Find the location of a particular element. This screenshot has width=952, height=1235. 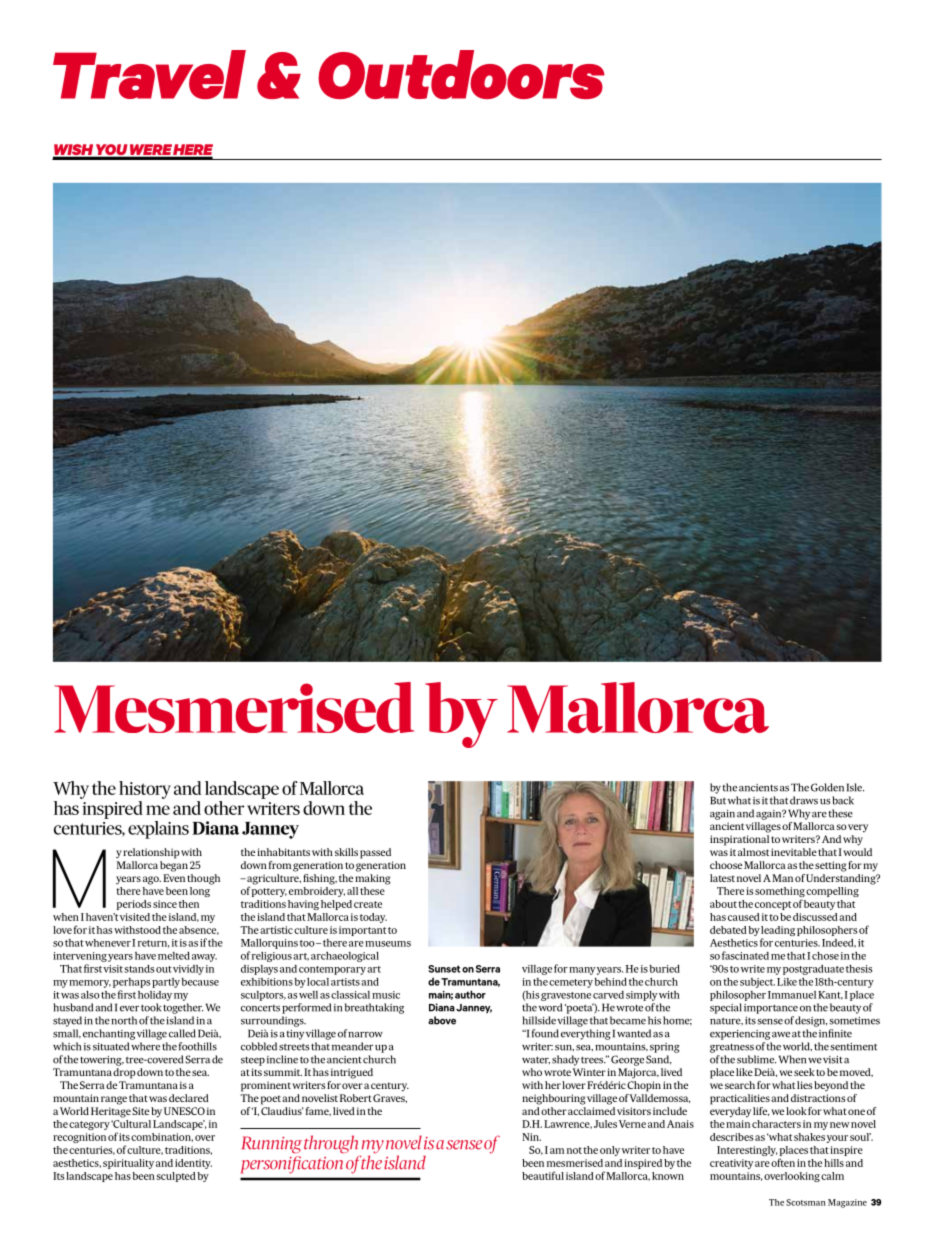

Travel is located at coordinates (149, 74).
